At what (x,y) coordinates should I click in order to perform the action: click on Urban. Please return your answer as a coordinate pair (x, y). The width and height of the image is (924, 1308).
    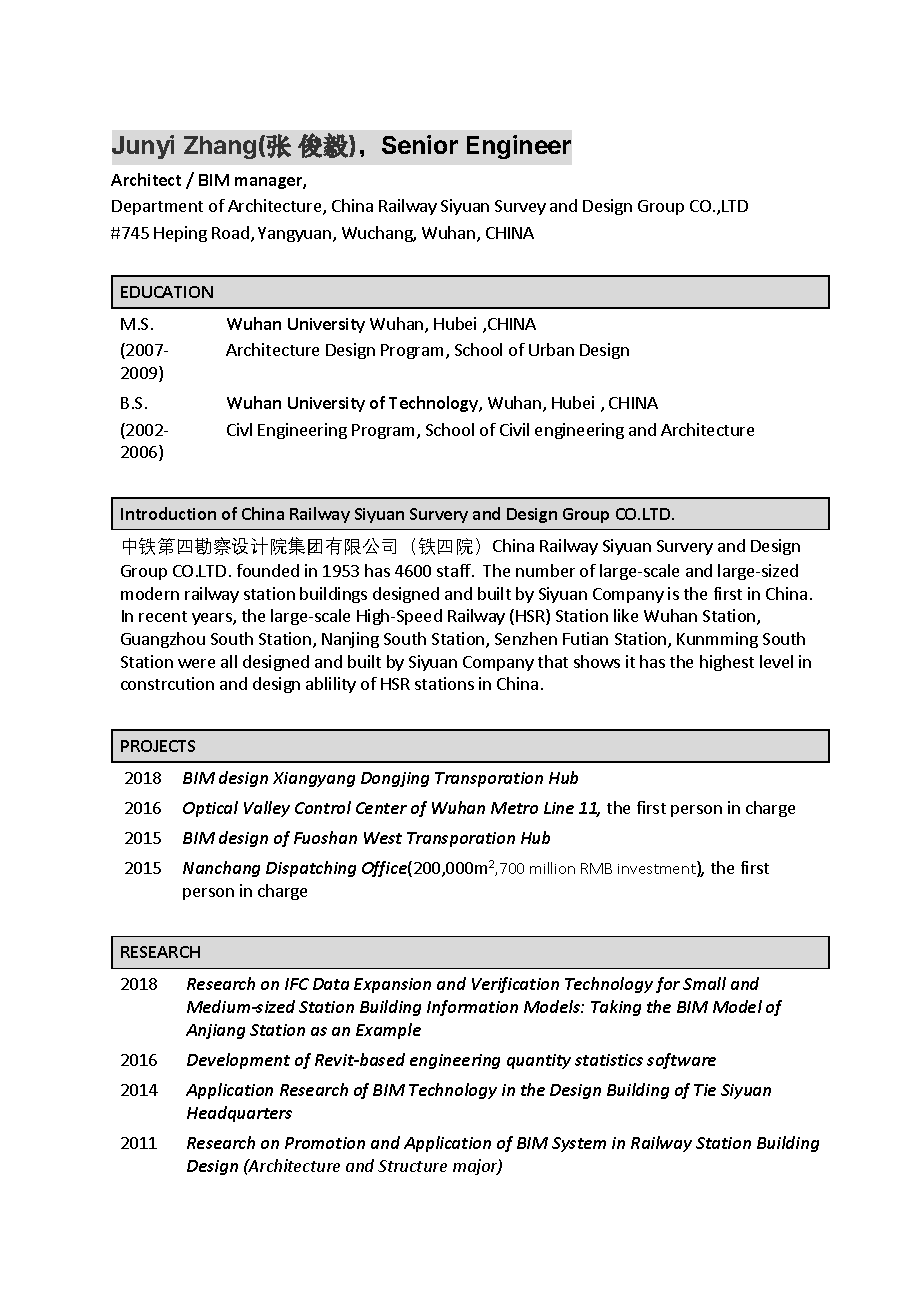
    Looking at the image, I should click on (551, 349).
